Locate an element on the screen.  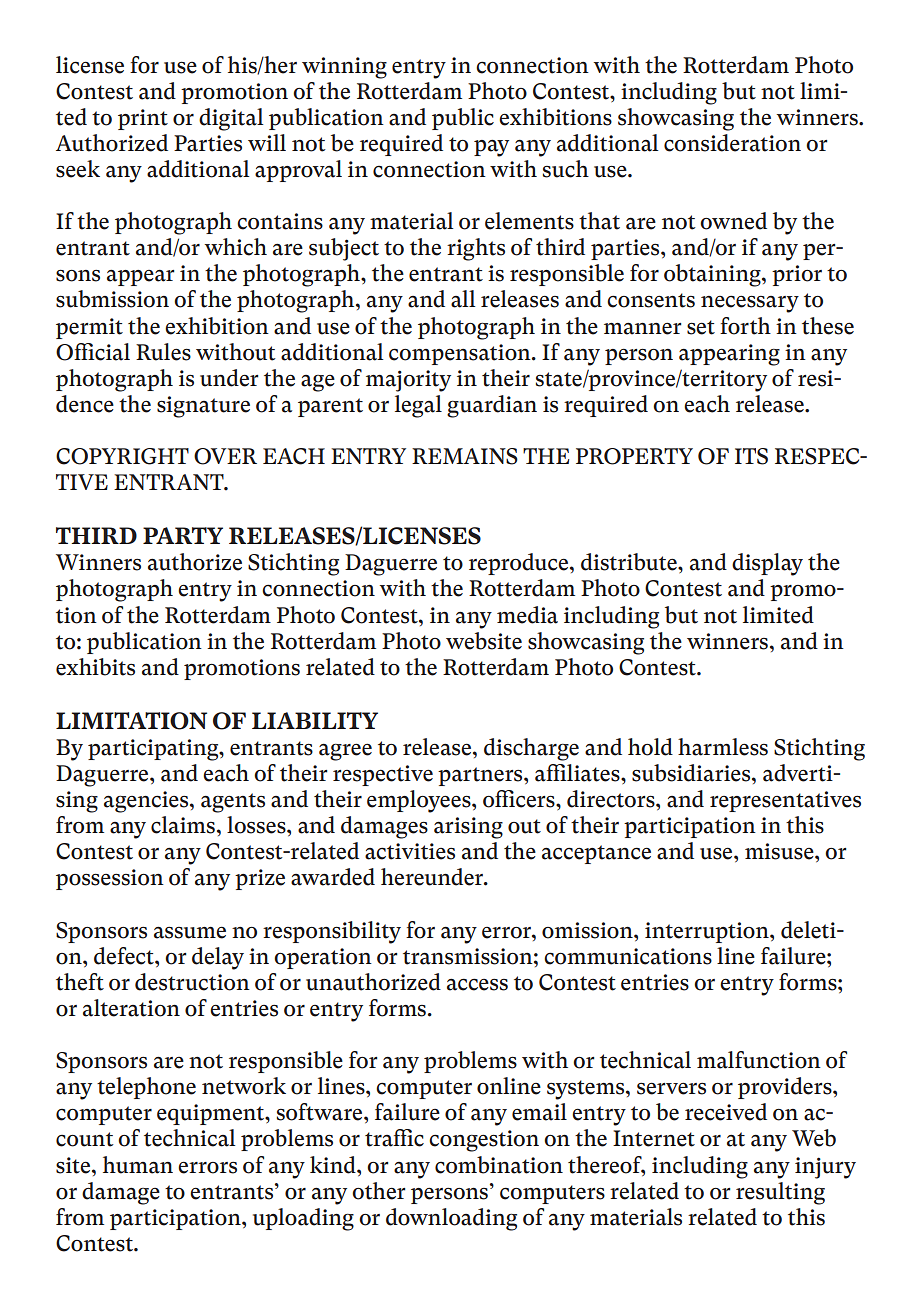
misuse is located at coordinates (780, 851).
